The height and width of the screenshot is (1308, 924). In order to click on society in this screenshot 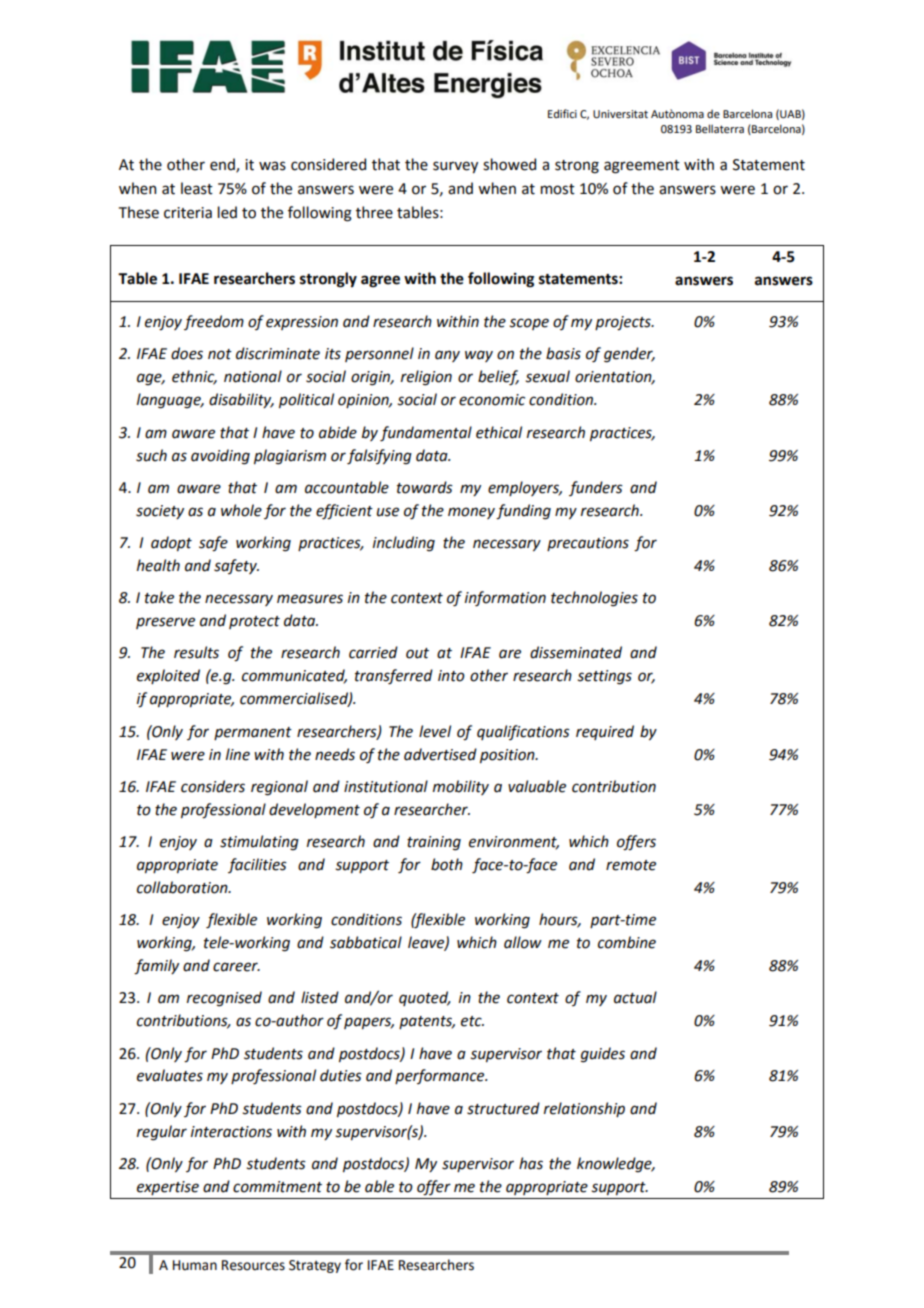, I will do `click(160, 512)`.
